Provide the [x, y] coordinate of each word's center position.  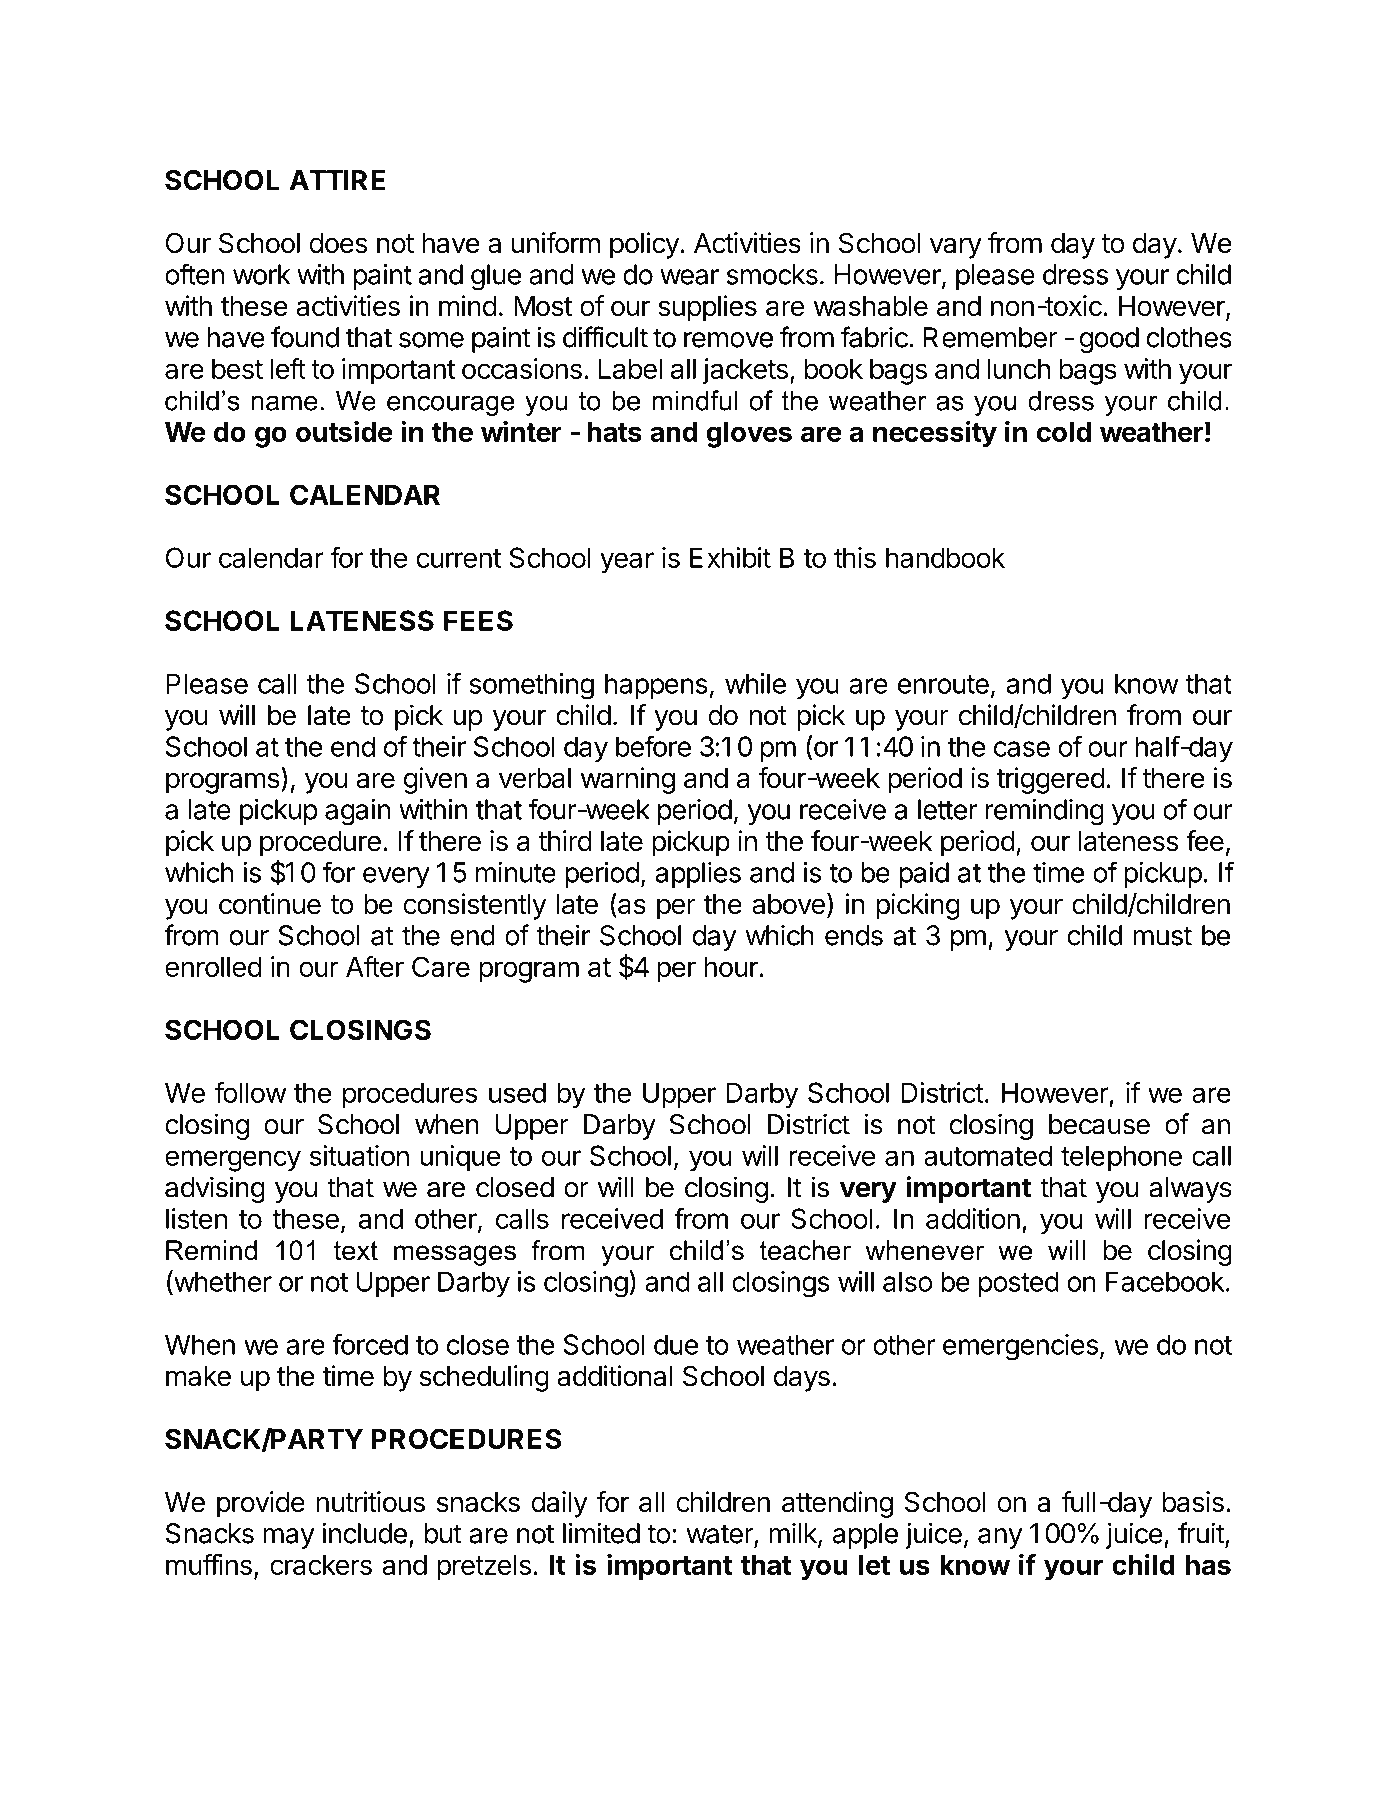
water [720, 1535]
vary [955, 248]
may [289, 1538]
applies [698, 875]
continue [270, 903]
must [1162, 936]
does [338, 243]
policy [645, 245]
